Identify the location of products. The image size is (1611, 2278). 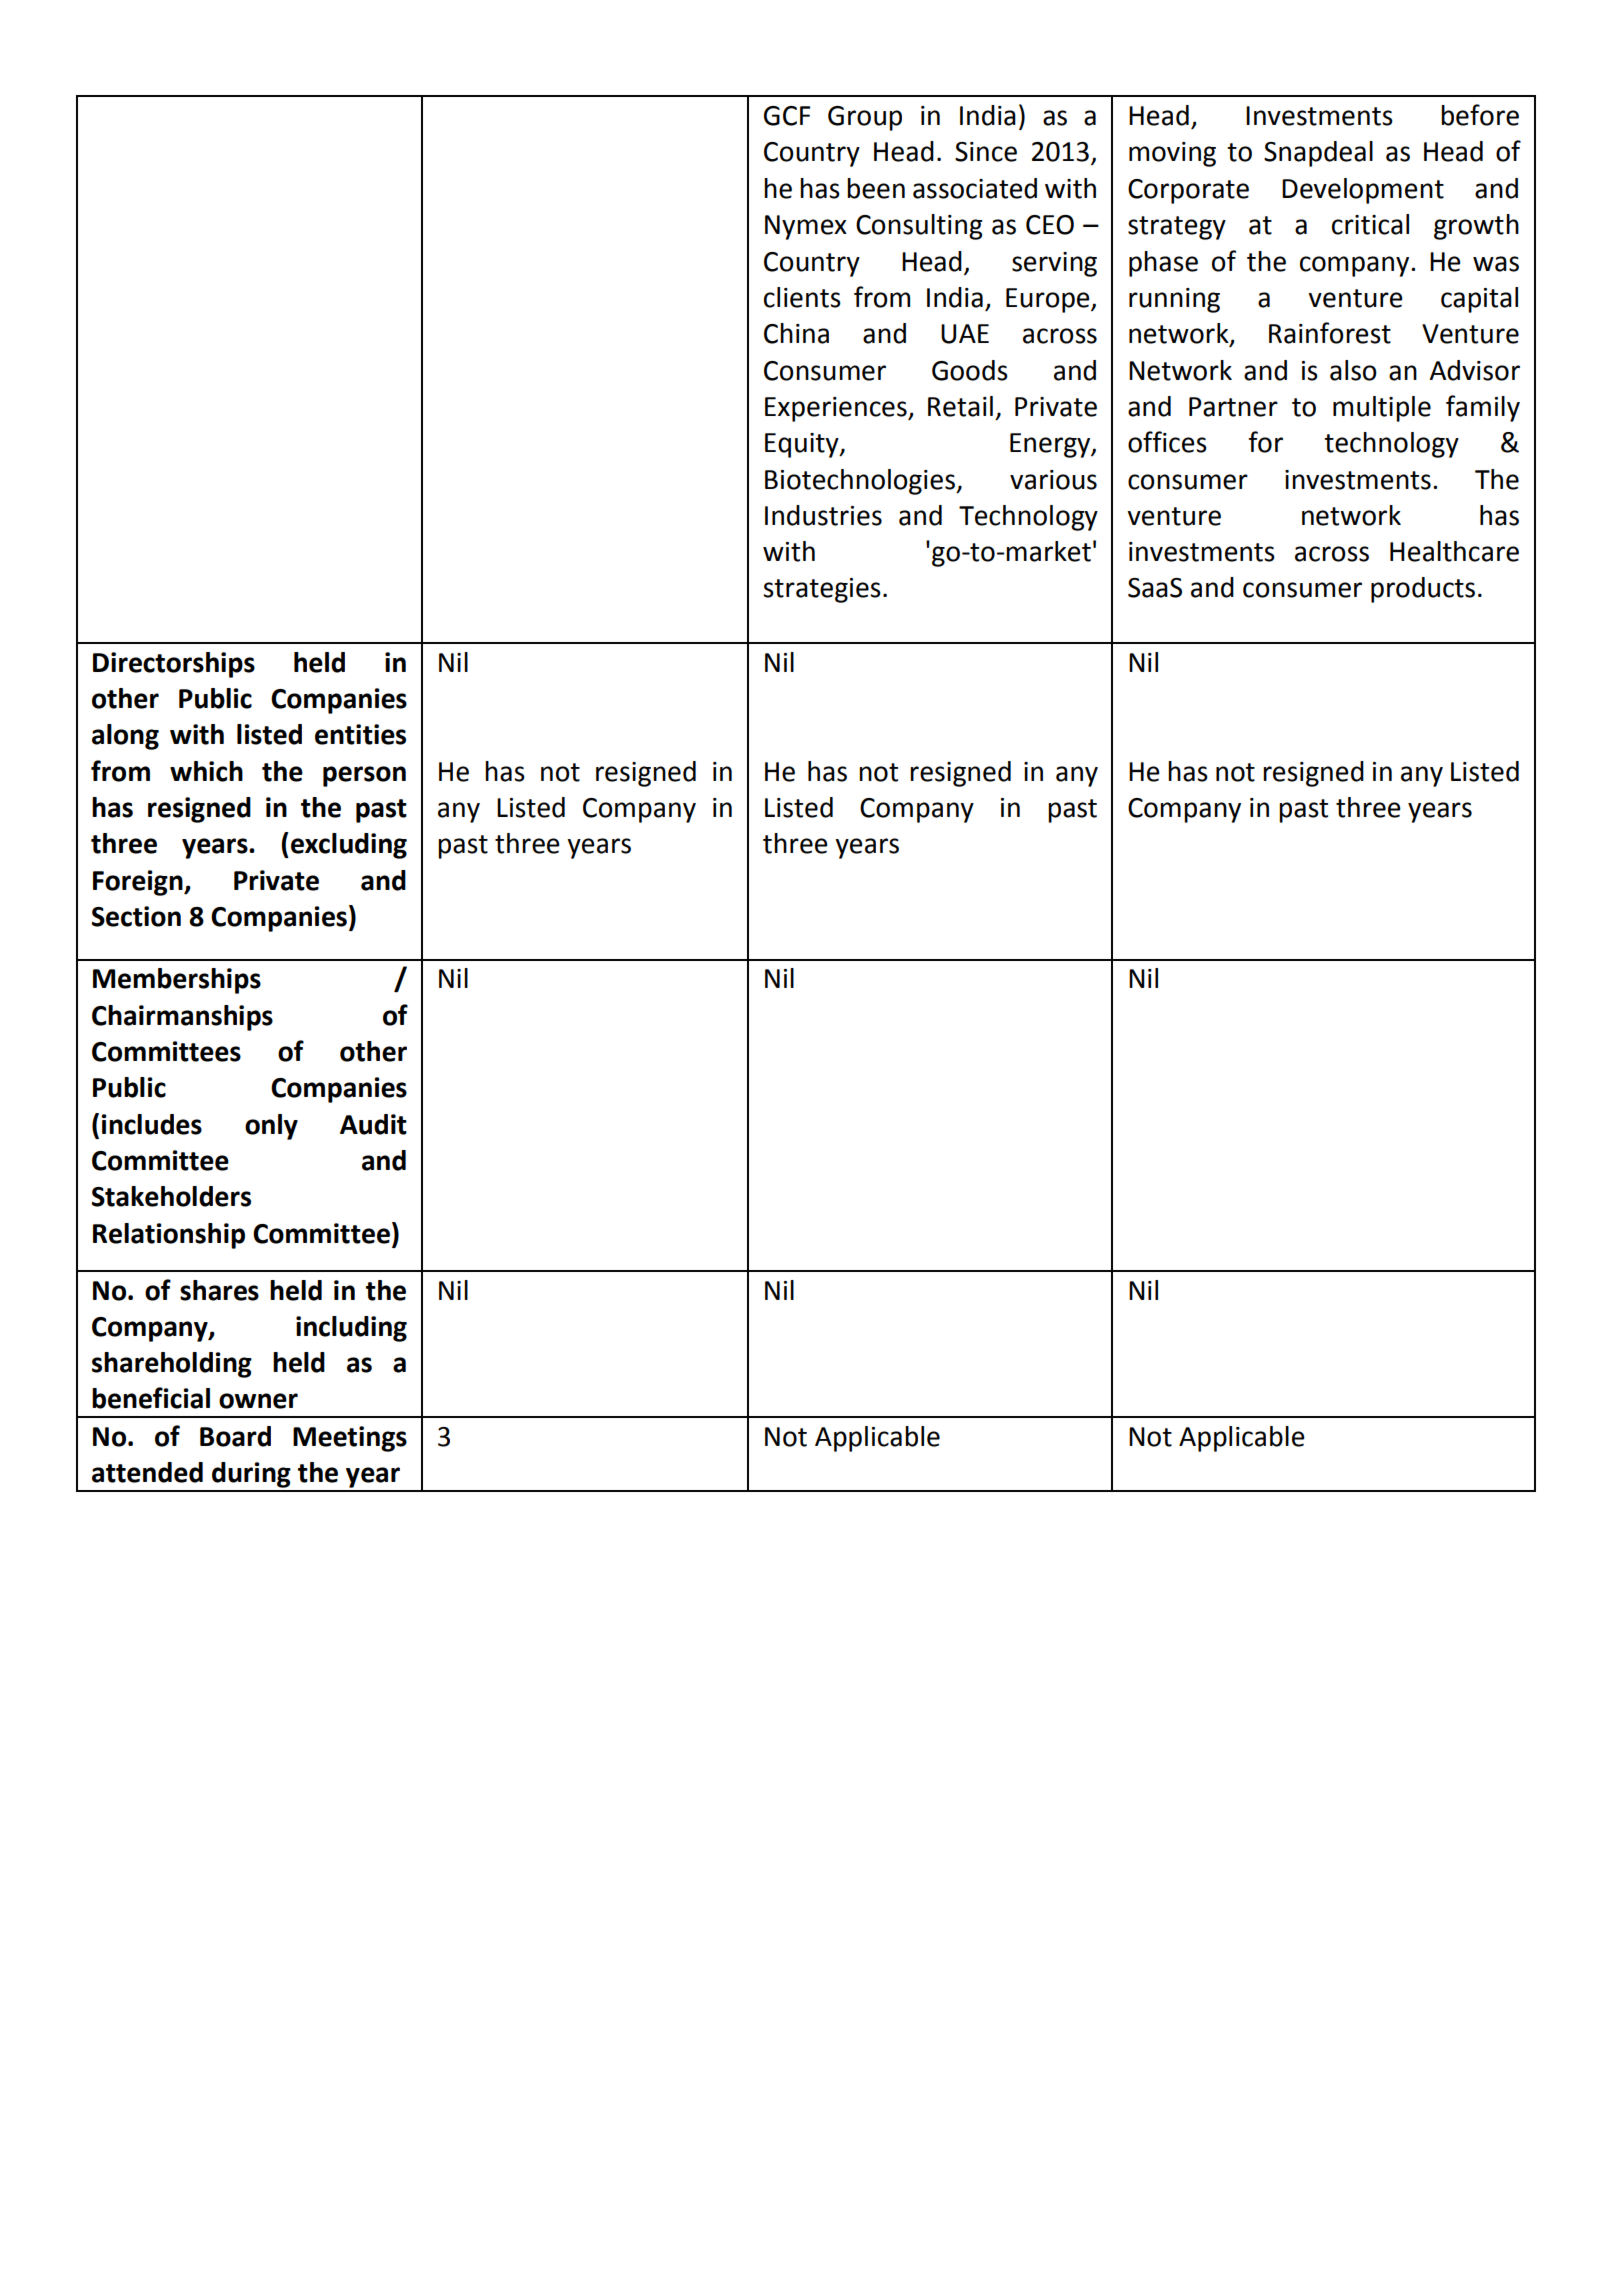
(1423, 590).
